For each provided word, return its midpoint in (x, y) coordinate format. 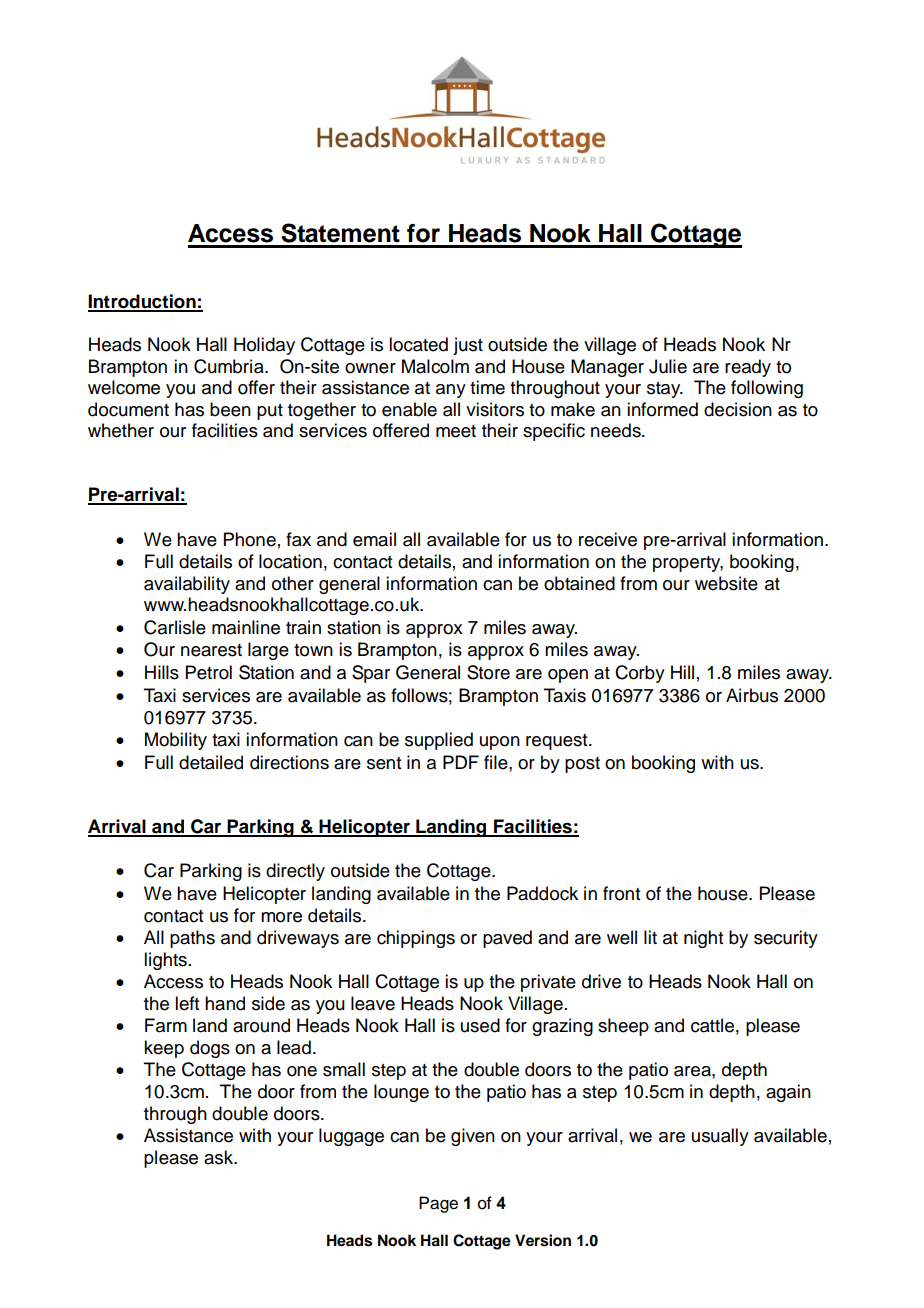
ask (220, 1157)
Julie (668, 366)
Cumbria (230, 366)
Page (438, 1204)
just (468, 346)
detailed (211, 762)
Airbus (752, 695)
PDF (461, 762)
